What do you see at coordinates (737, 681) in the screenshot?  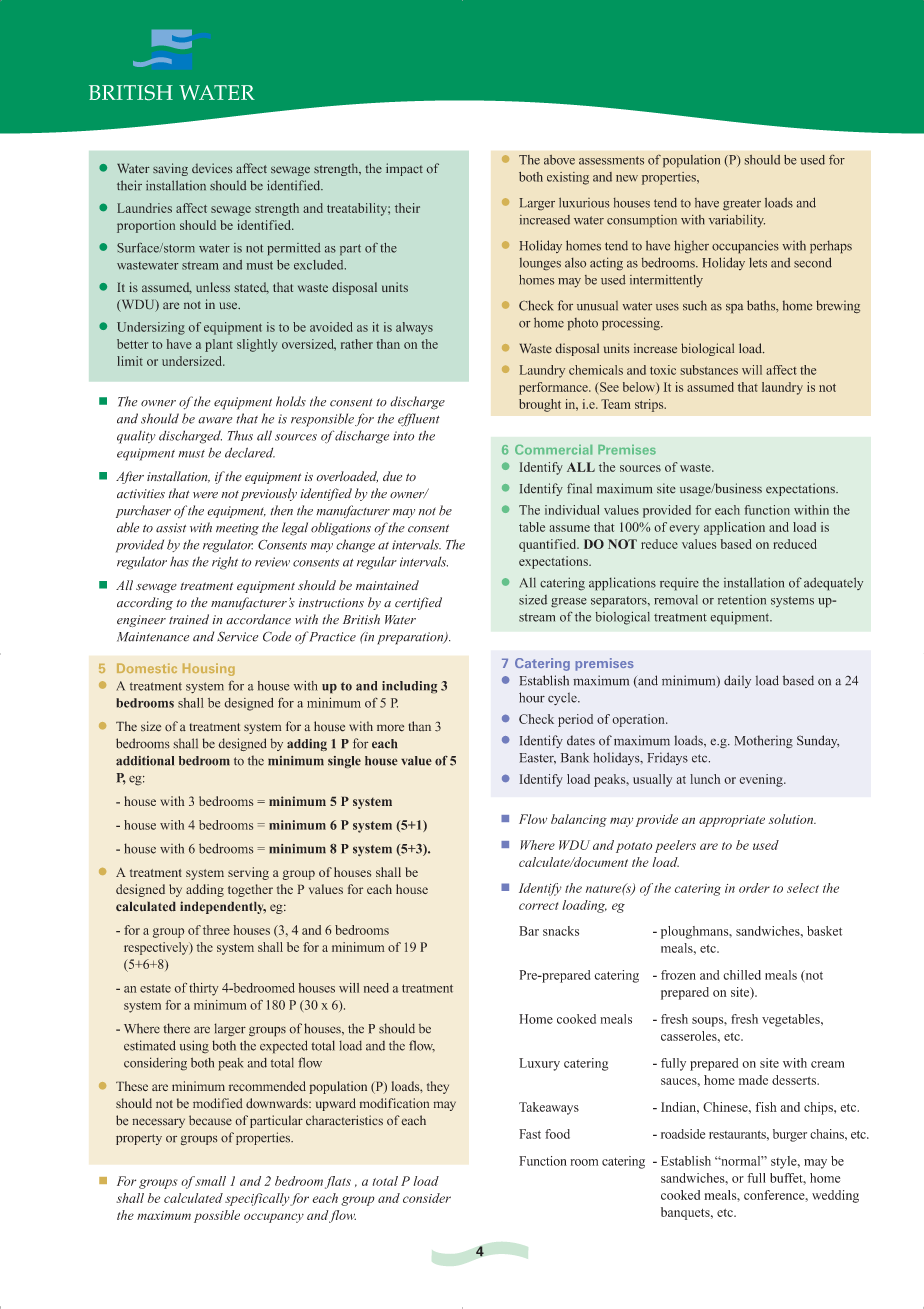 I see `daily` at bounding box center [737, 681].
